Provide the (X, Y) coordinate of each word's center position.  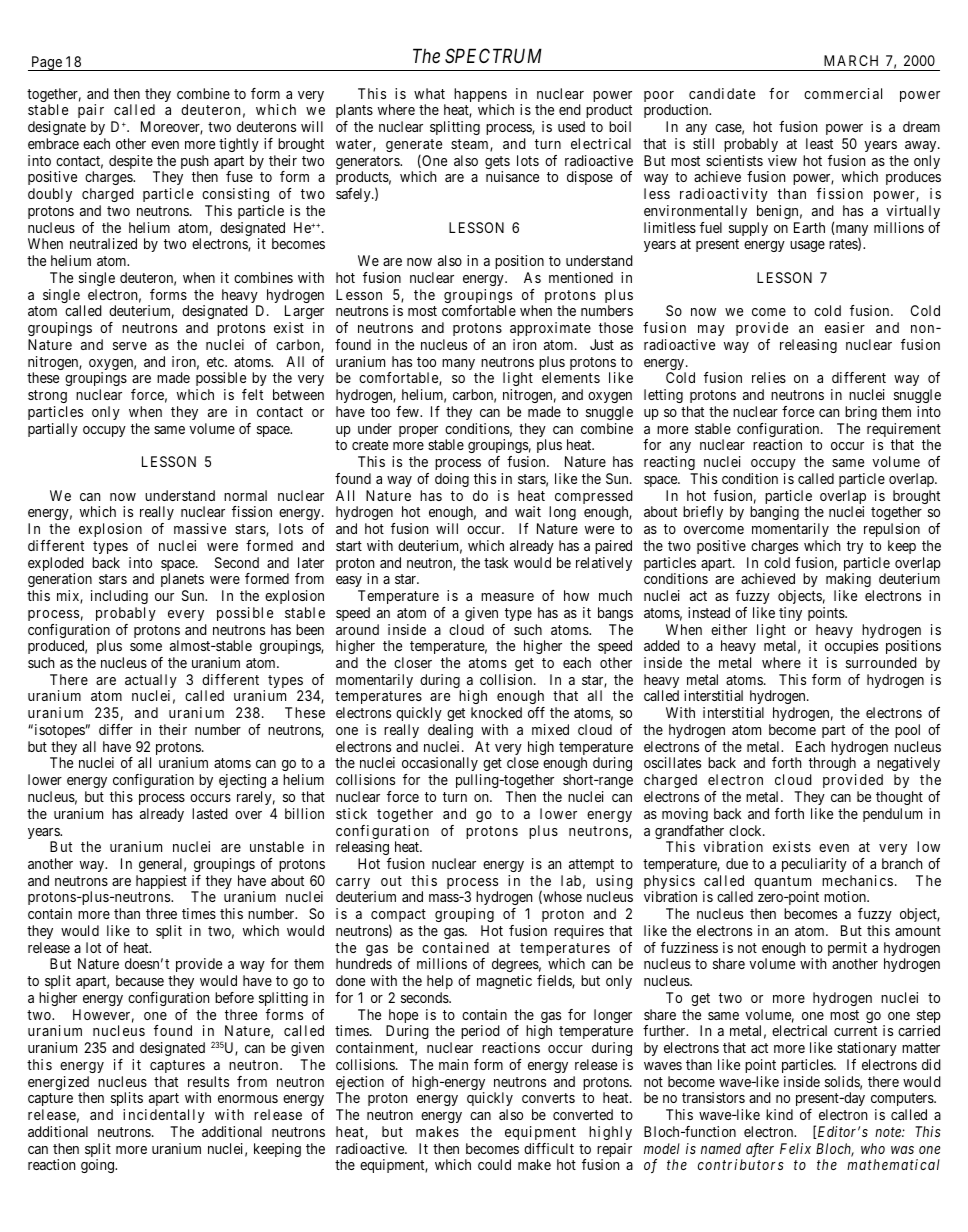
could (494, 1164)
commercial (843, 93)
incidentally (164, 1116)
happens (480, 96)
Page (46, 63)
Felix (795, 1148)
